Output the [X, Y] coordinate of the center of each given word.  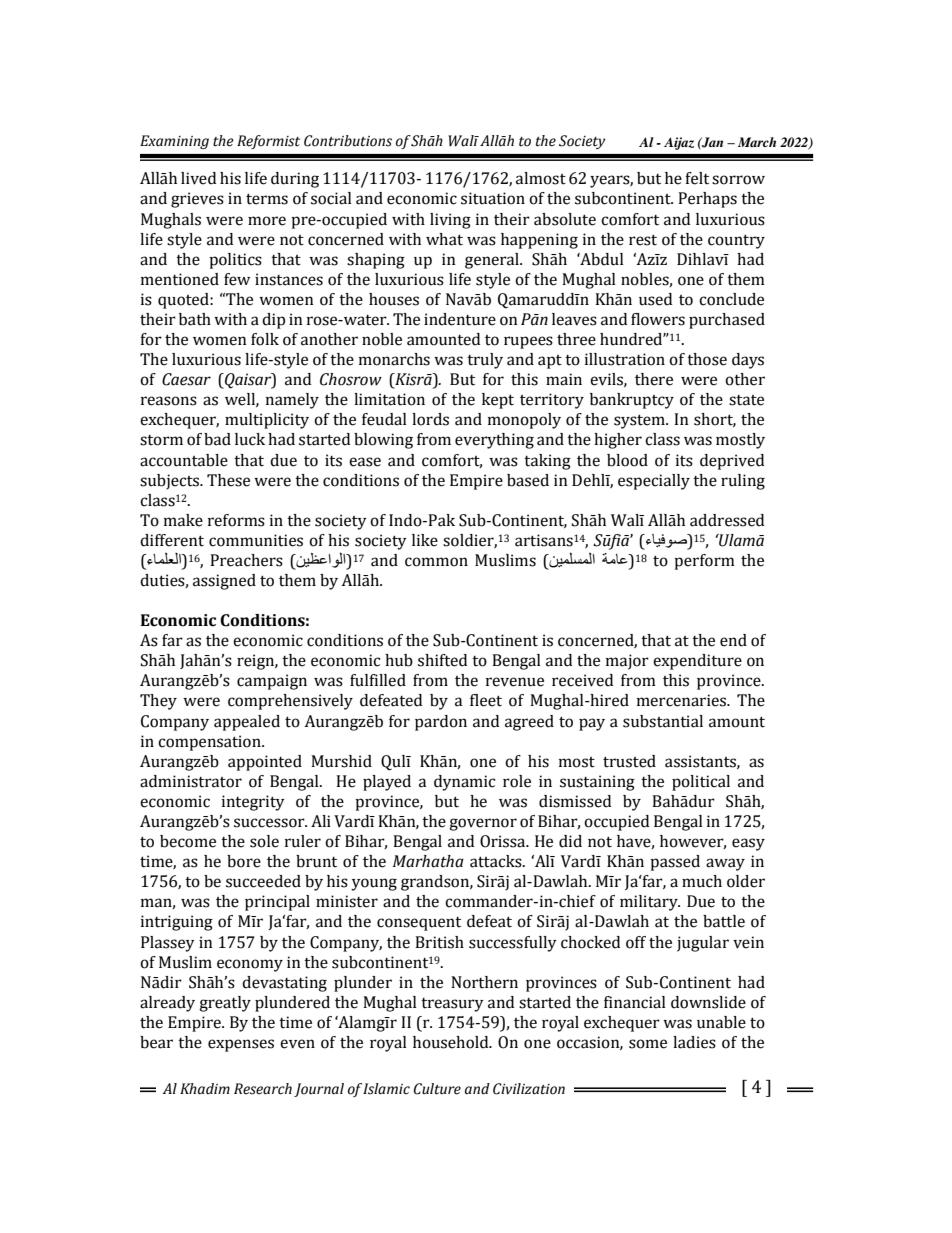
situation [493, 198]
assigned [224, 582]
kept [498, 401]
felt [697, 178]
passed [675, 863]
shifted [442, 660]
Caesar [186, 379]
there [654, 379]
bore [244, 861]
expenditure [697, 662]
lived [198, 178]
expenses [241, 1045]
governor [483, 824]
